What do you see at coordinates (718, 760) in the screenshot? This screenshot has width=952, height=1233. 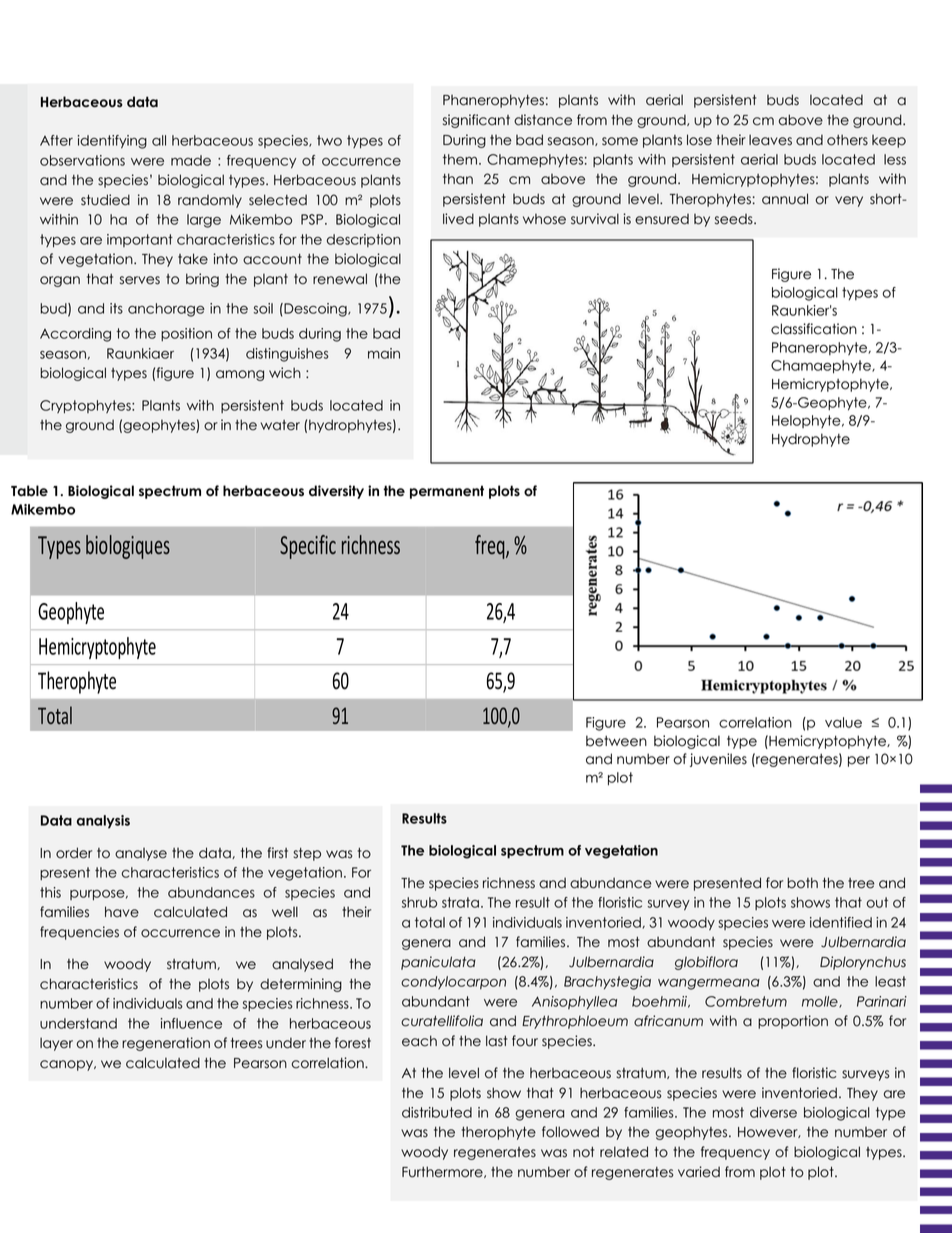 I see `juveniles` at bounding box center [718, 760].
